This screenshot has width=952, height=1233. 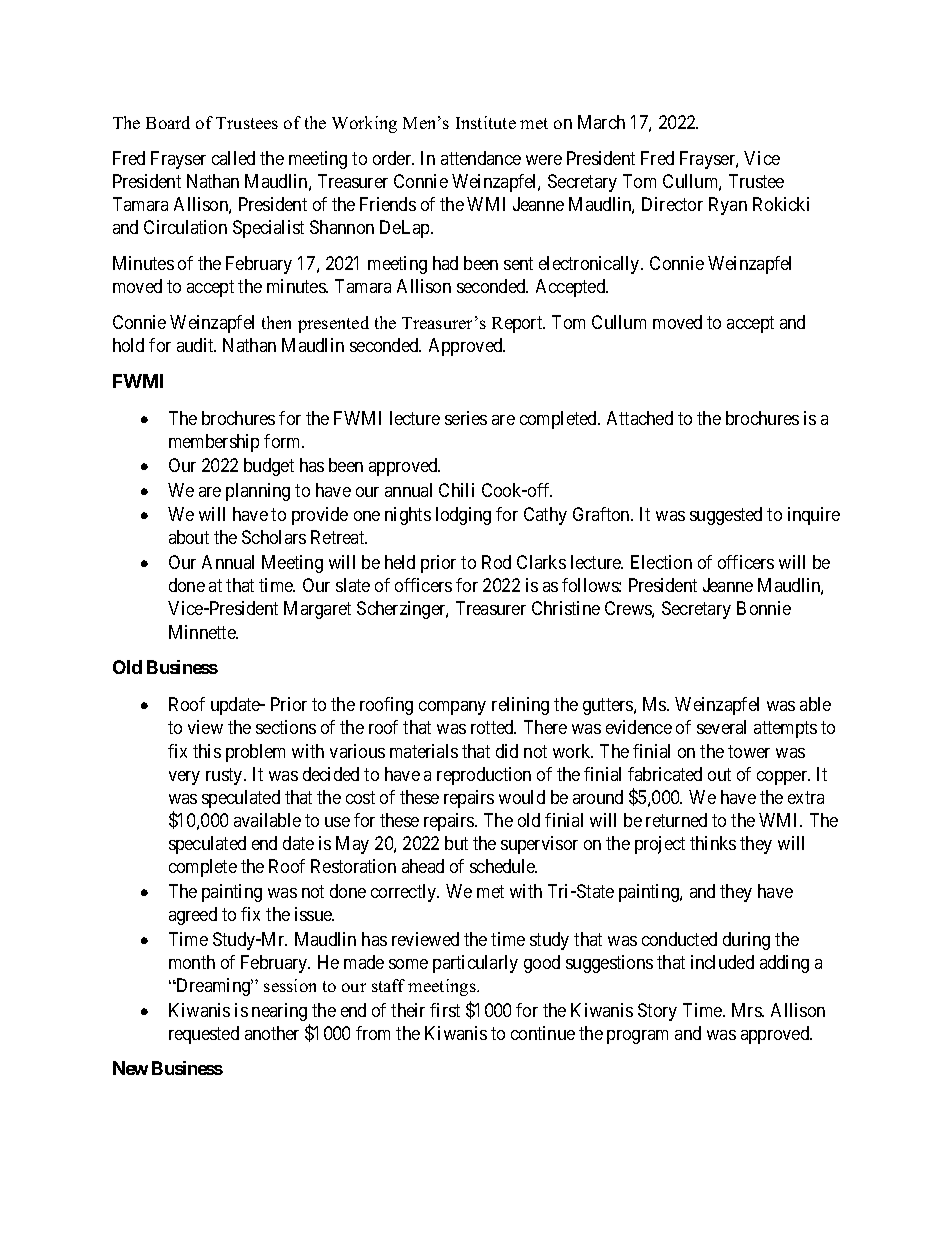 What do you see at coordinates (728, 206) in the screenshot?
I see `Ryan` at bounding box center [728, 206].
